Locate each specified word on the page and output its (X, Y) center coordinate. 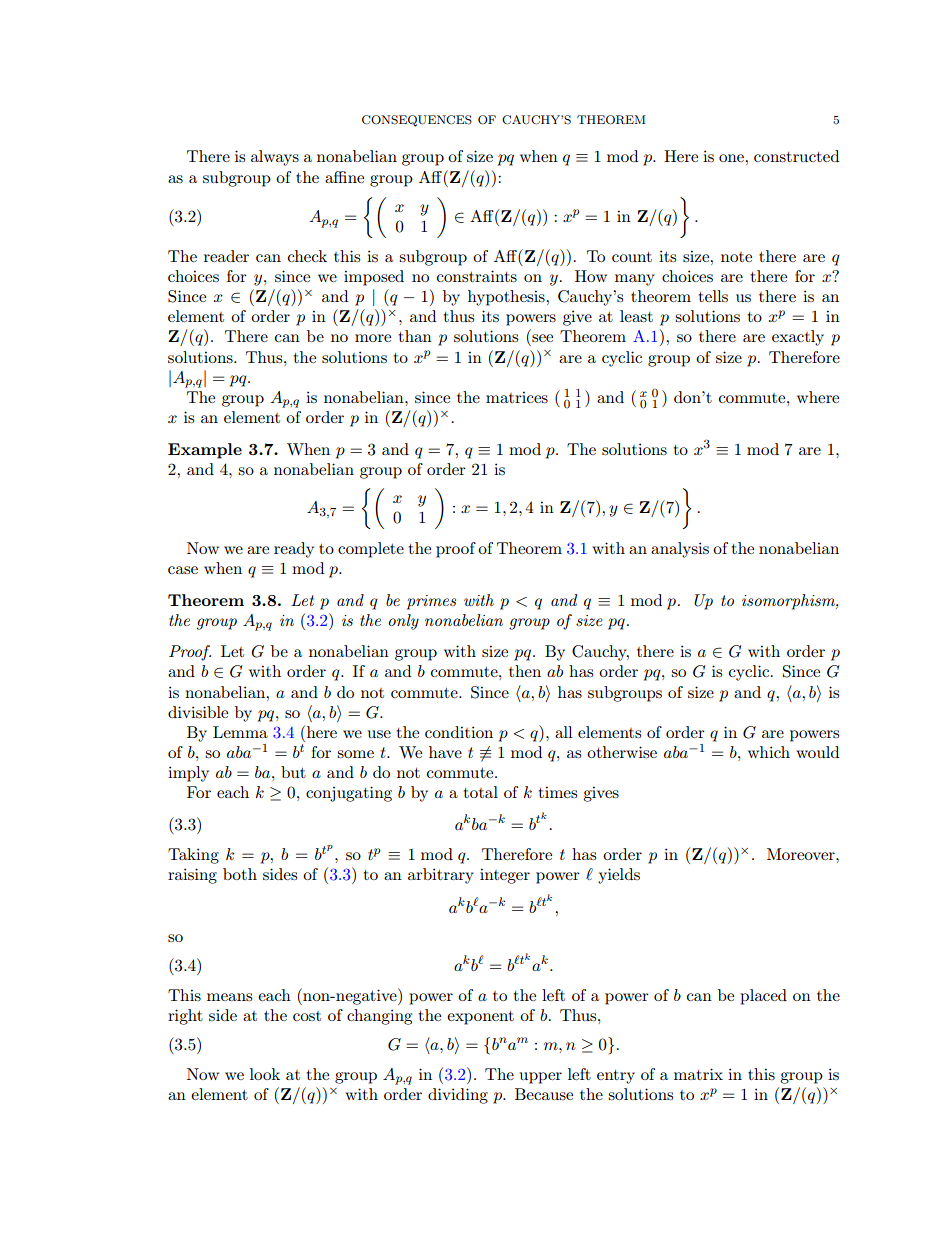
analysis (680, 550)
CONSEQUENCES (417, 121)
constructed (796, 156)
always (275, 158)
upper (541, 1078)
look (265, 1074)
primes (431, 602)
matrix (698, 1074)
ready (294, 550)
